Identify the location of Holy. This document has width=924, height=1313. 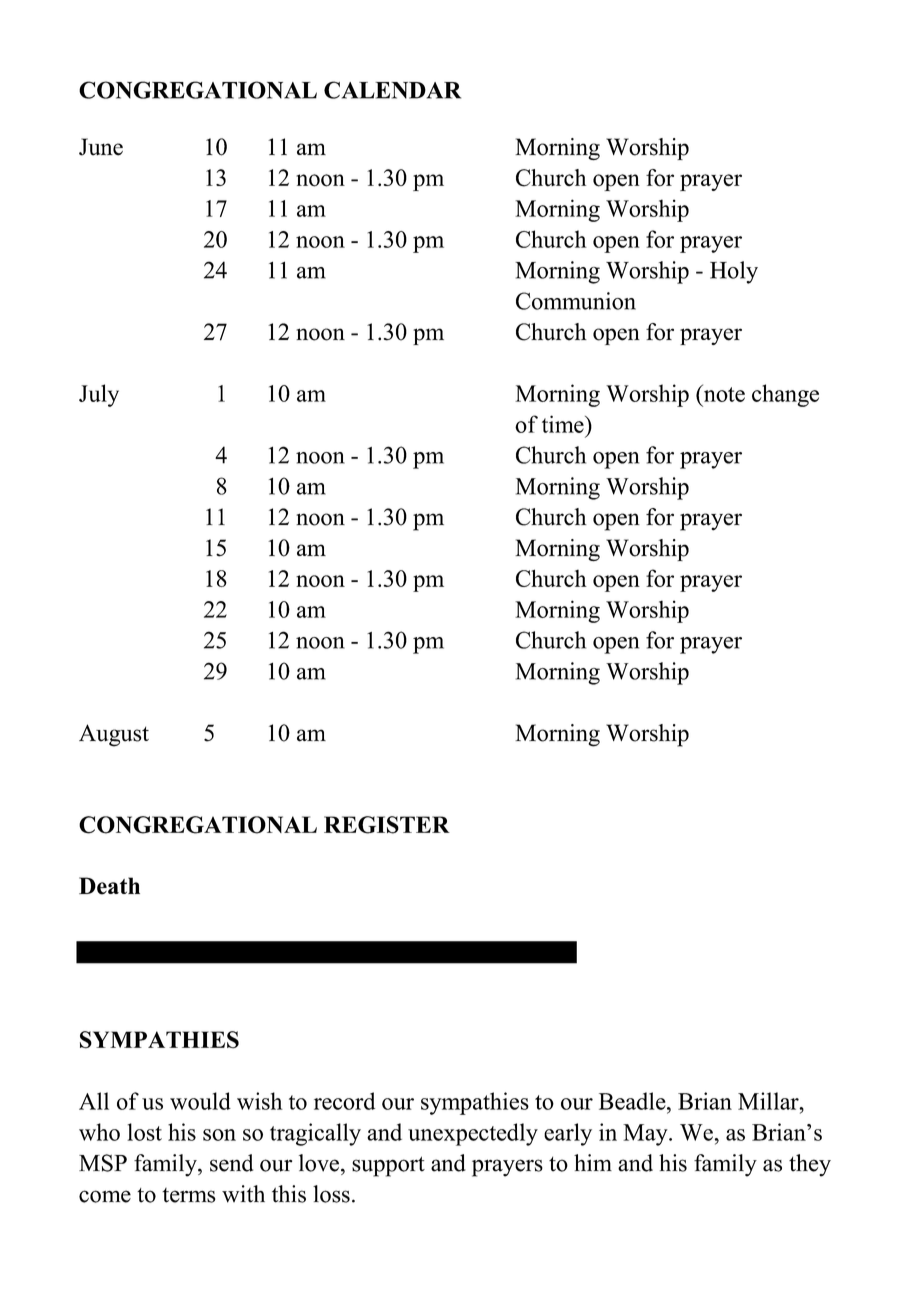
(734, 272).
